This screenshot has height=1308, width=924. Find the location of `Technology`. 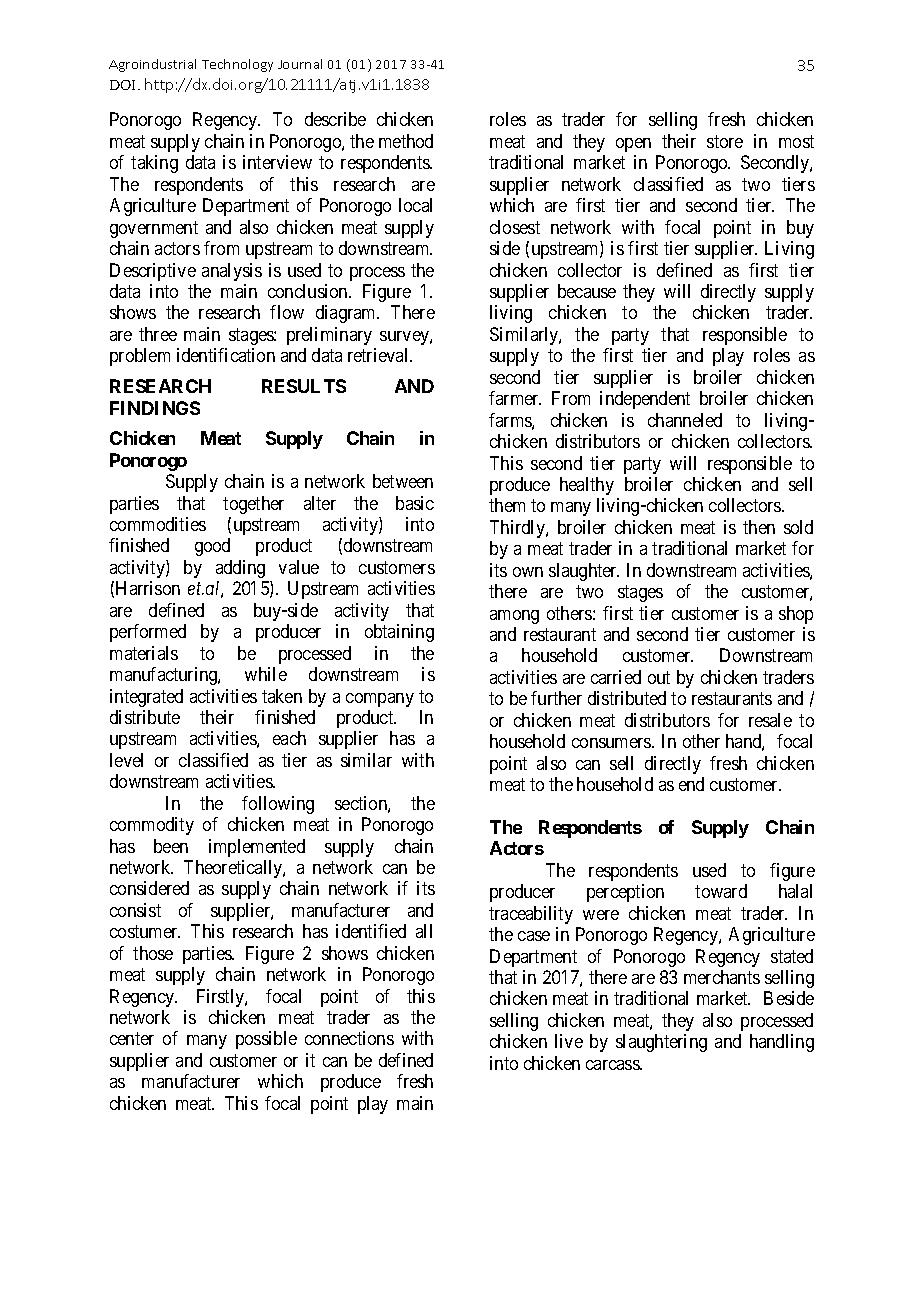

Technology is located at coordinates (237, 65).
